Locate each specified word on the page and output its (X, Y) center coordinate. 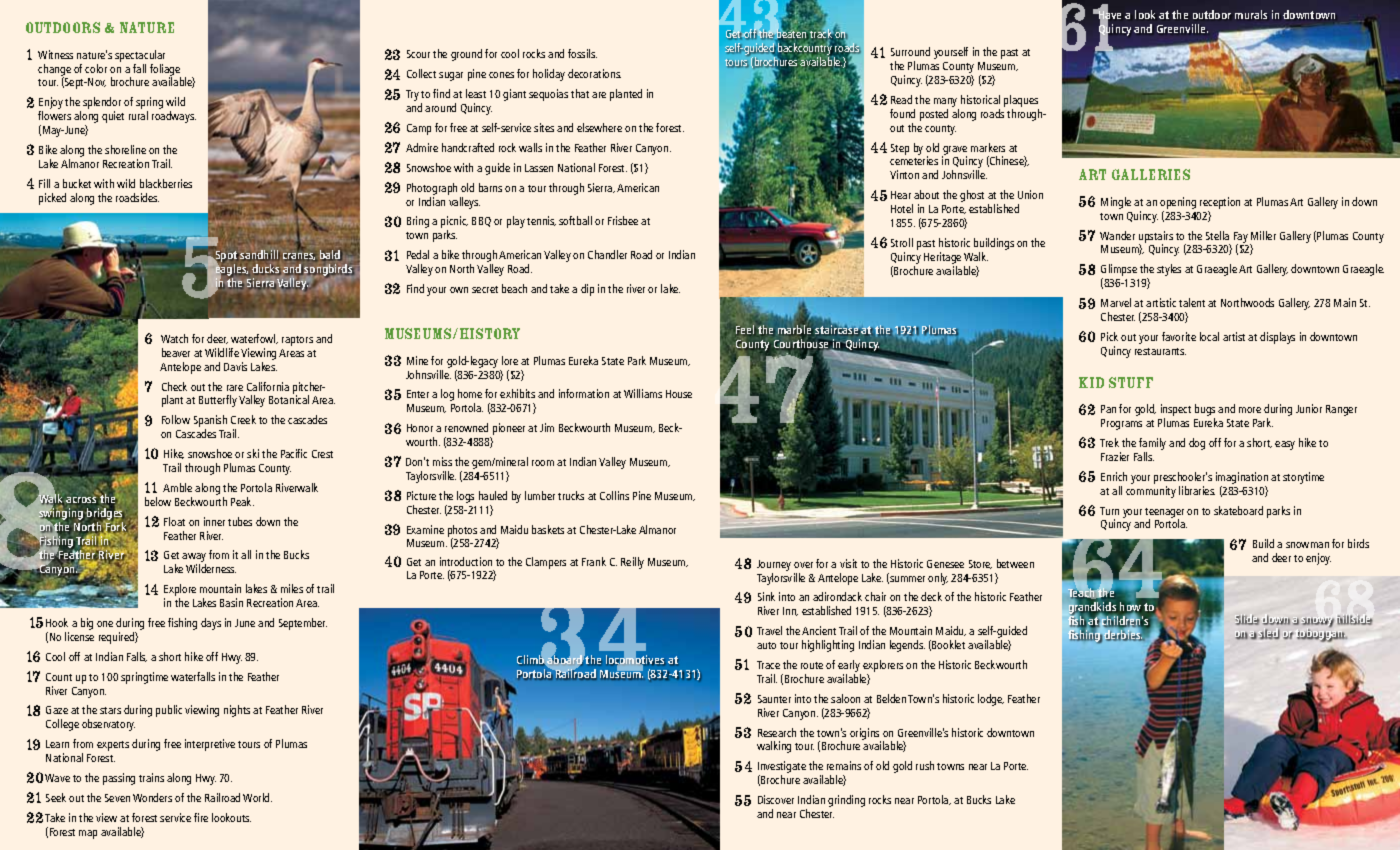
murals (1251, 14)
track (820, 34)
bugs (1205, 411)
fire (201, 817)
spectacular (140, 56)
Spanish (210, 422)
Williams (643, 393)
